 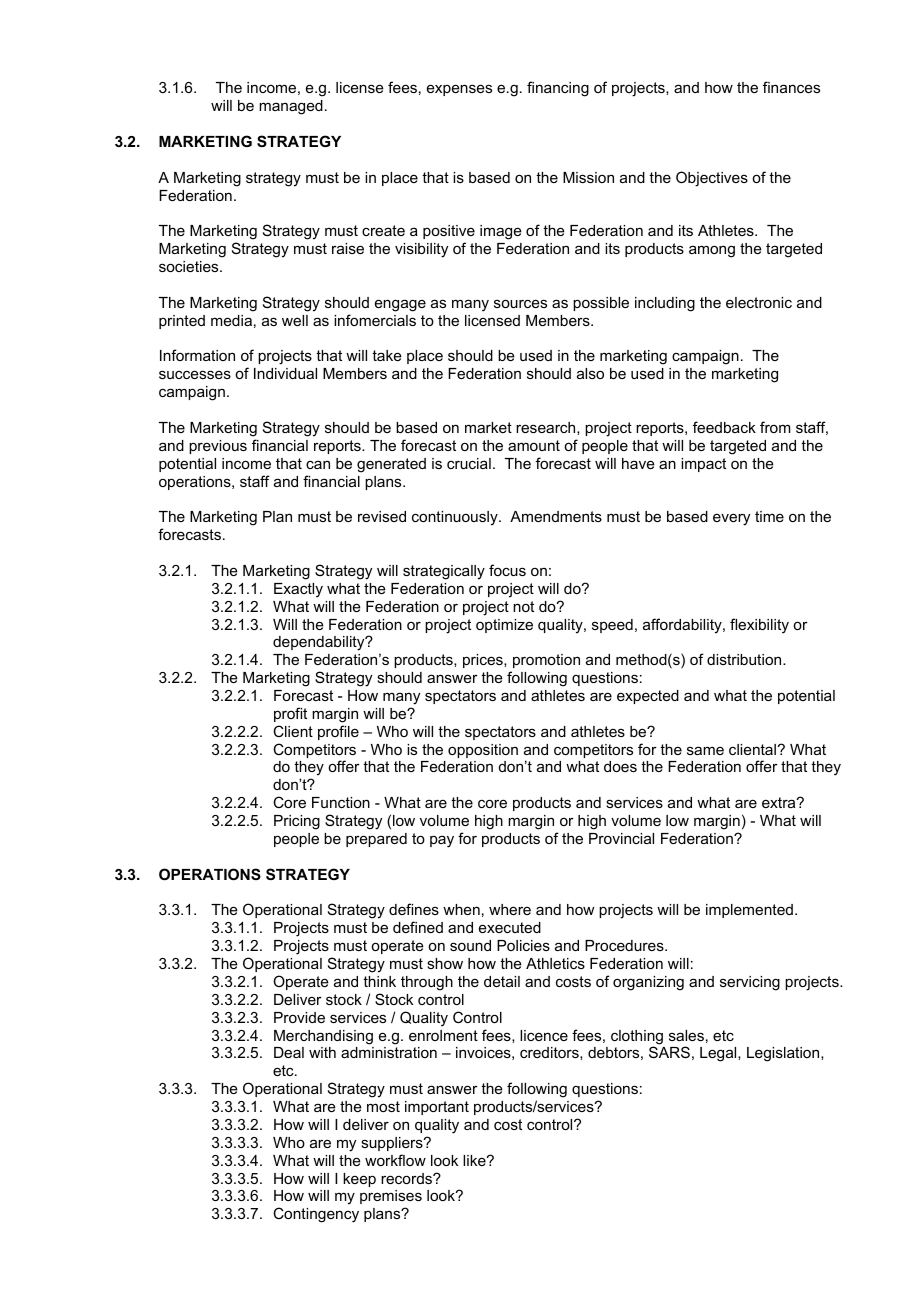 What do you see at coordinates (469, 463) in the screenshot?
I see `crucial` at bounding box center [469, 463].
